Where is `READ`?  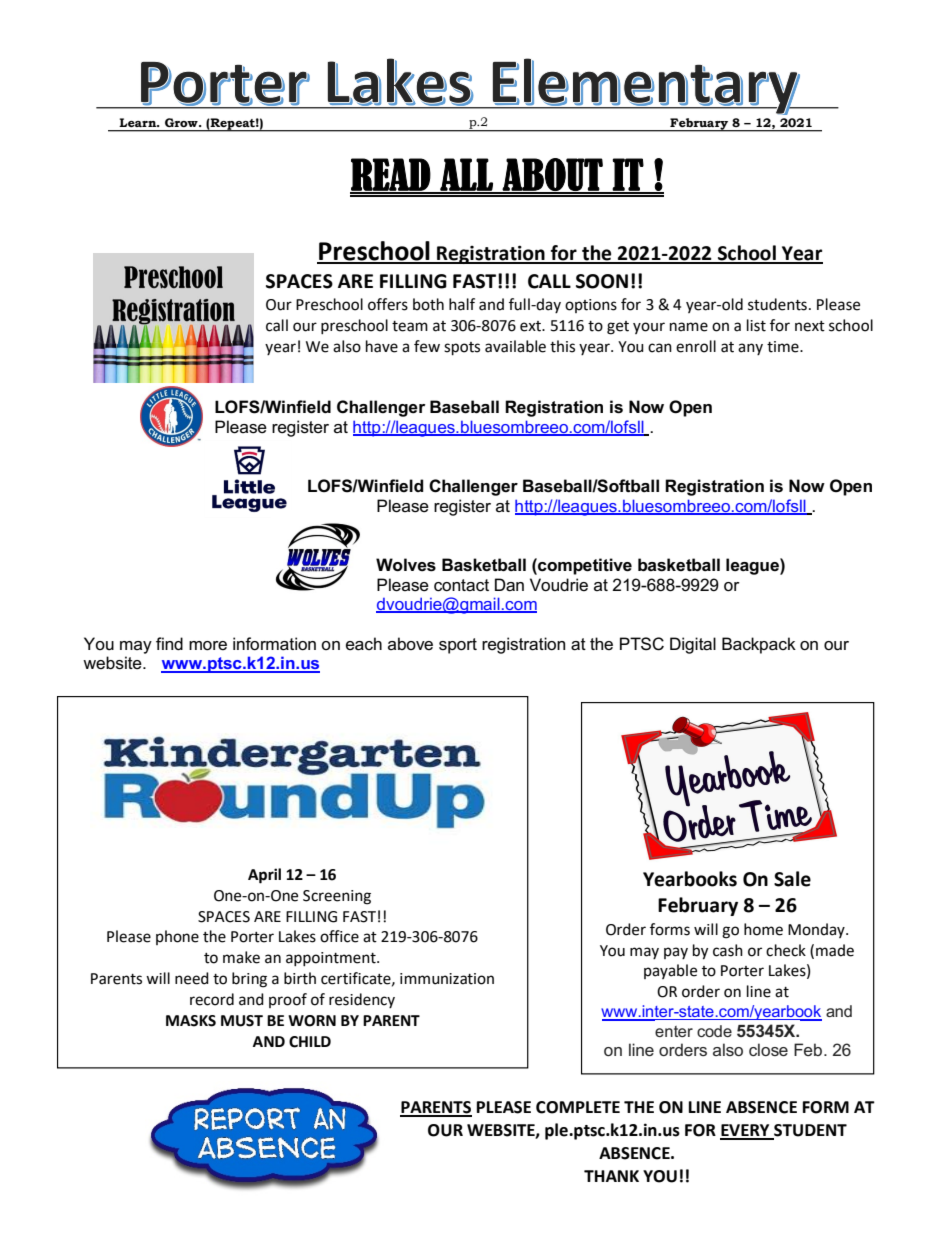
READ is located at coordinates (391, 175).
